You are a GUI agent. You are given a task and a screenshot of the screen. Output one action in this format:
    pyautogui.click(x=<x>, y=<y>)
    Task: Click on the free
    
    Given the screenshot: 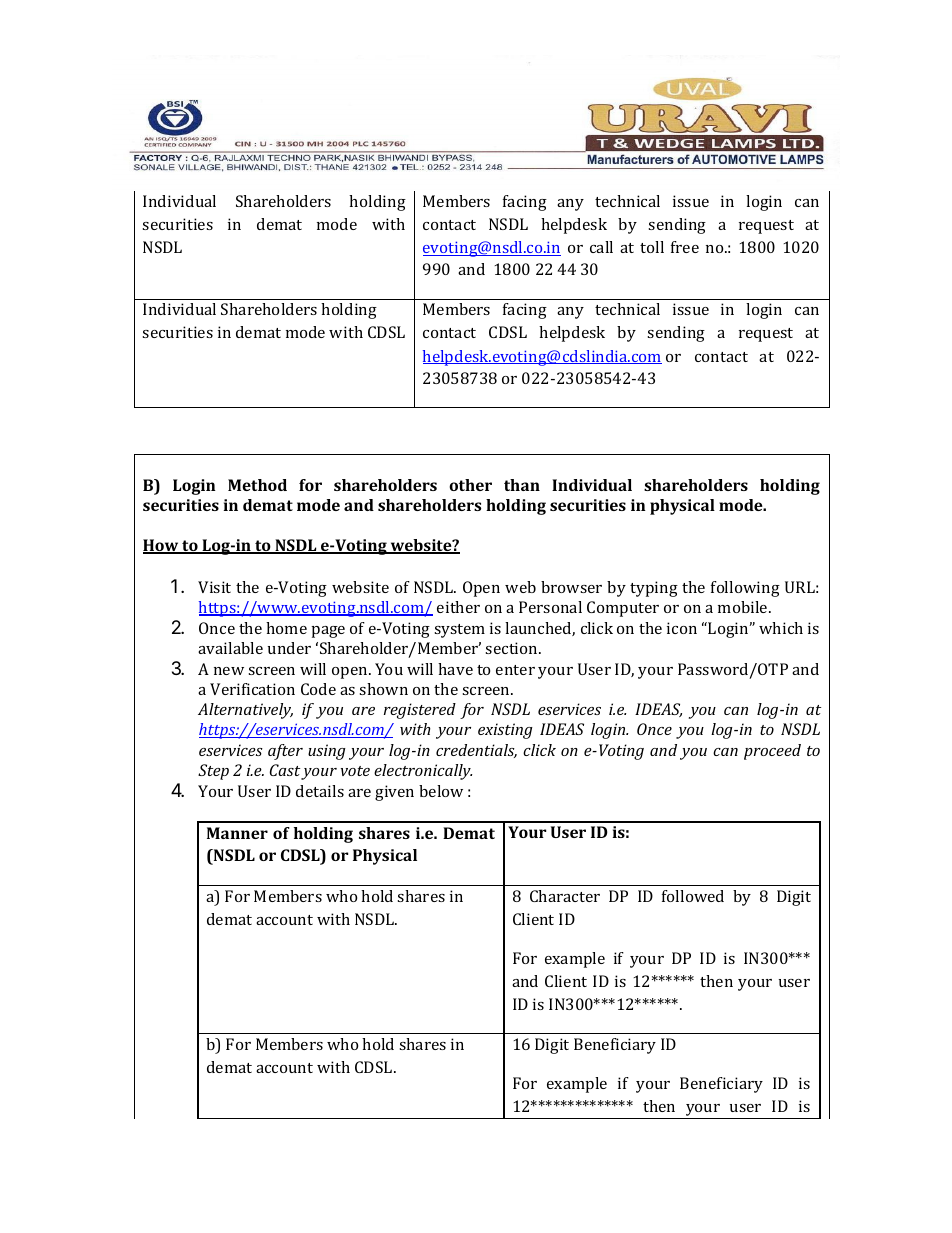 What is the action you would take?
    pyautogui.click(x=685, y=247)
